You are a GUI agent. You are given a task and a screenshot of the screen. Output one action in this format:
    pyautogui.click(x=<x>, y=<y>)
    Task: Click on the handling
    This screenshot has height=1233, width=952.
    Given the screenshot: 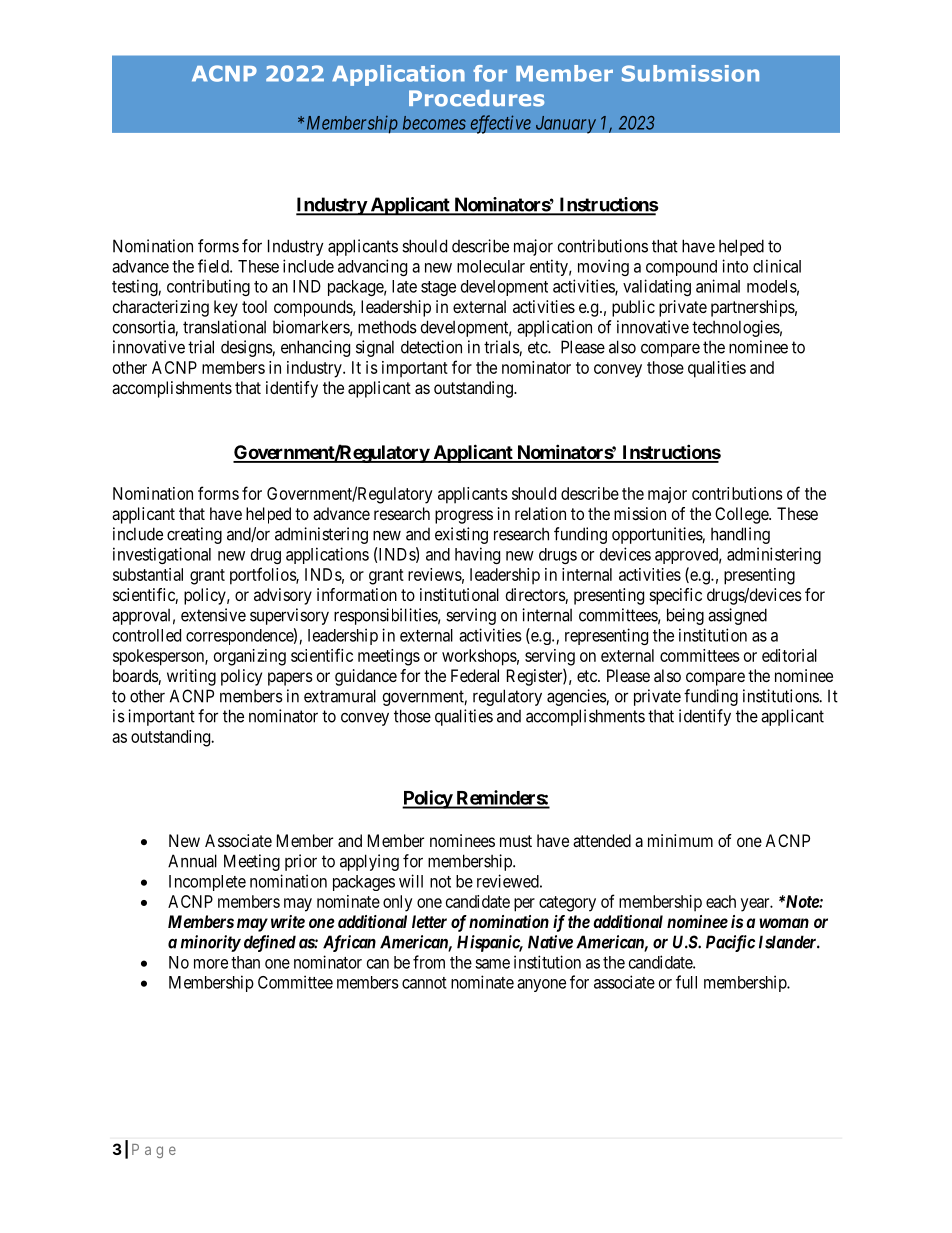 What is the action you would take?
    pyautogui.click(x=740, y=535)
